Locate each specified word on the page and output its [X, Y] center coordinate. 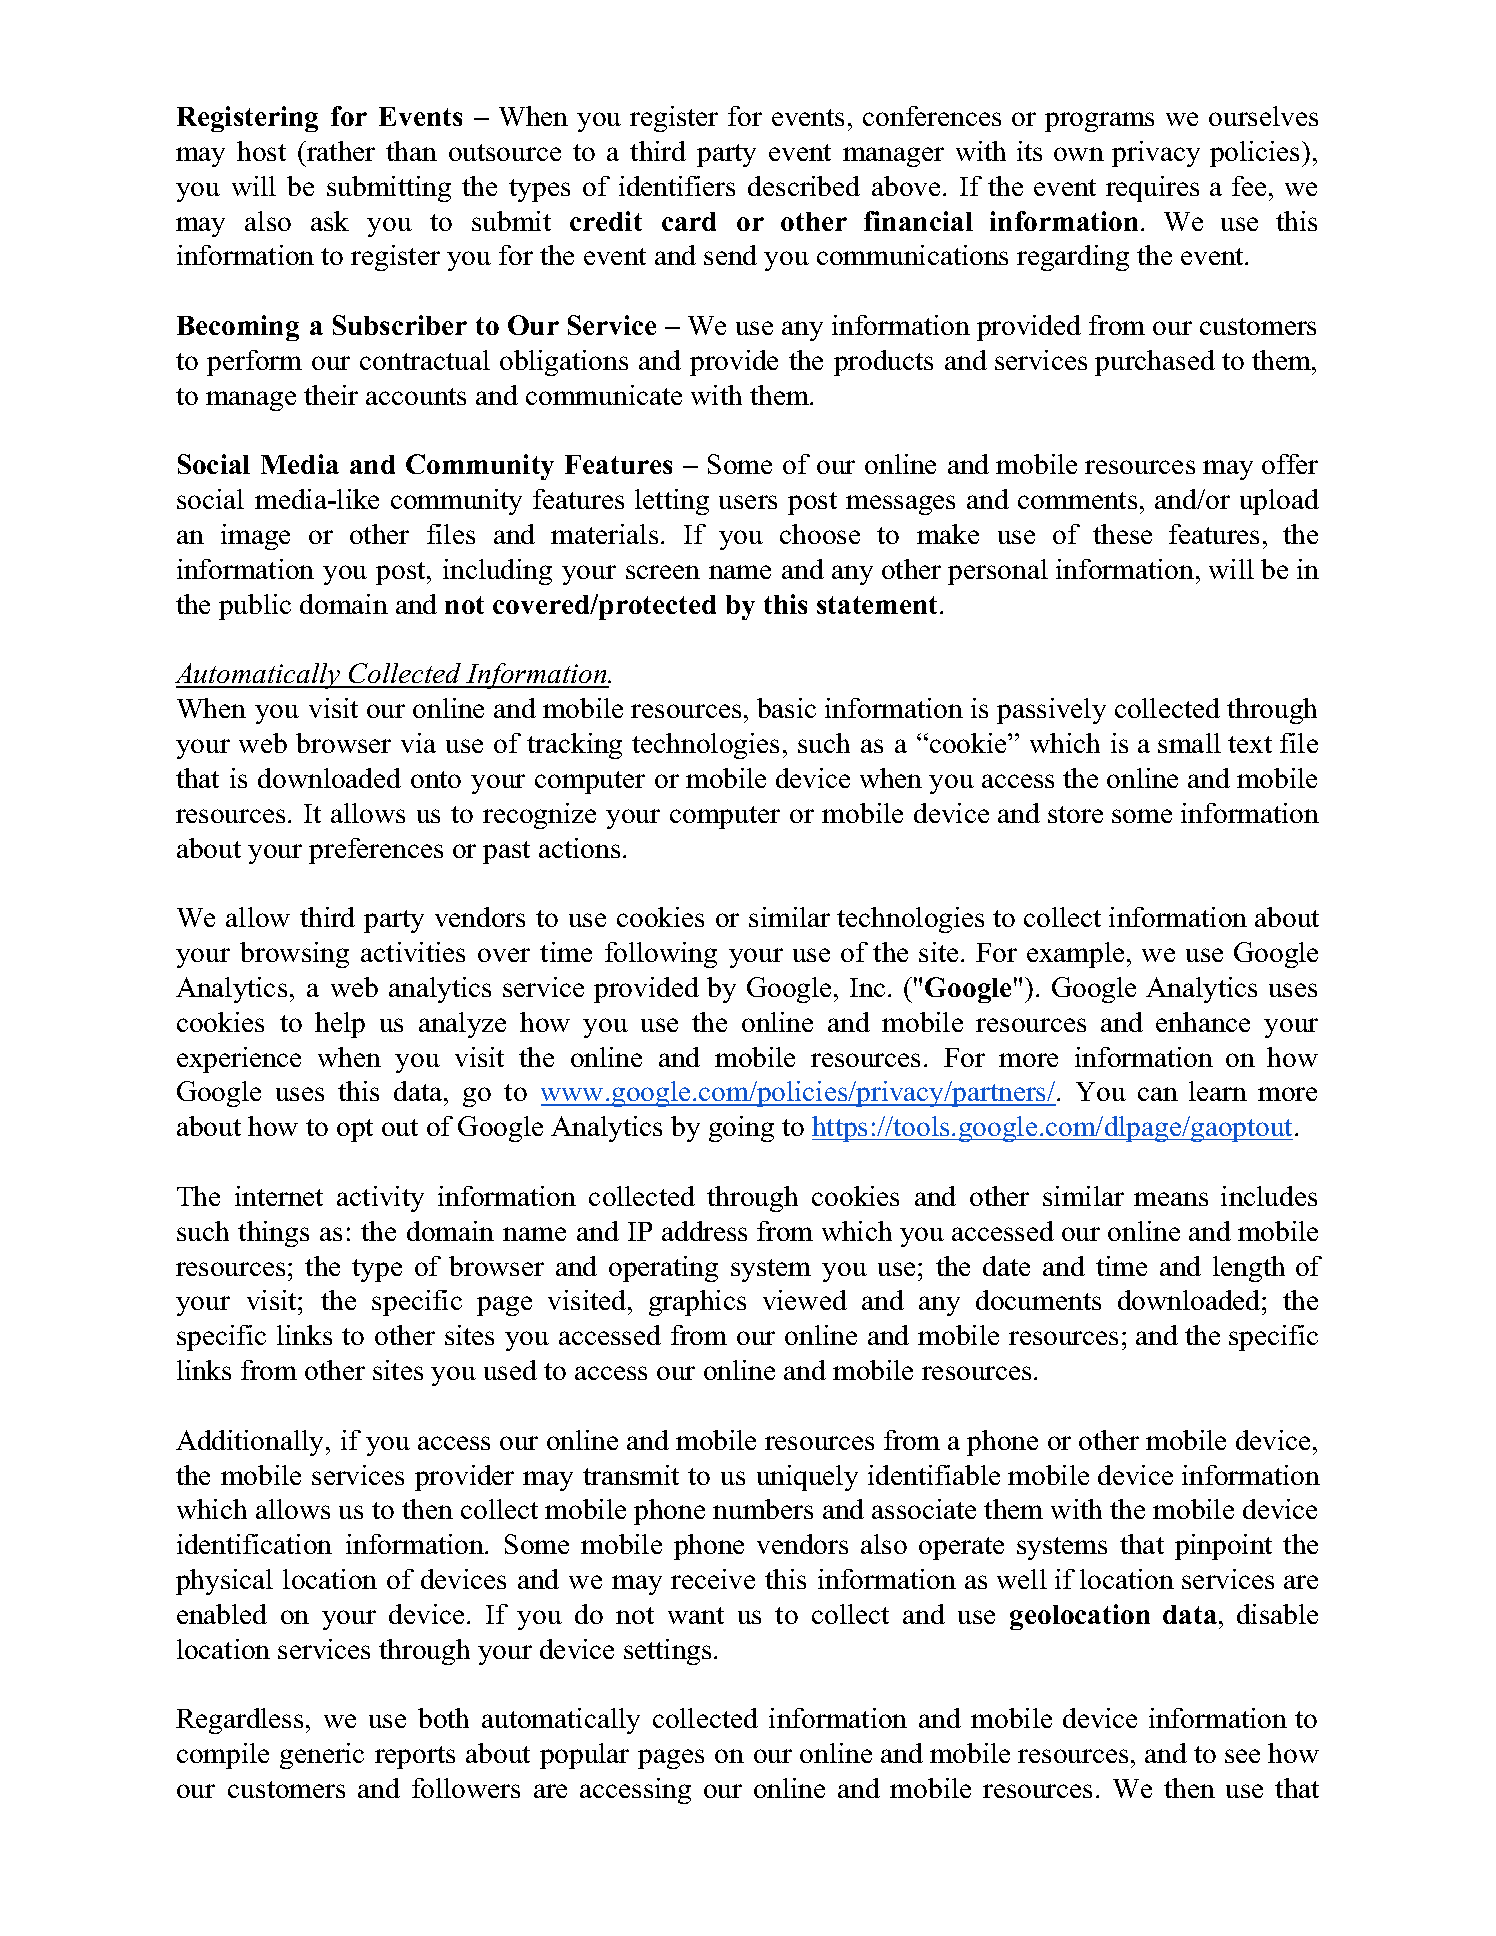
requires [1152, 189]
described [804, 186]
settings [667, 1652]
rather [340, 151]
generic [322, 1756]
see [1242, 1756]
